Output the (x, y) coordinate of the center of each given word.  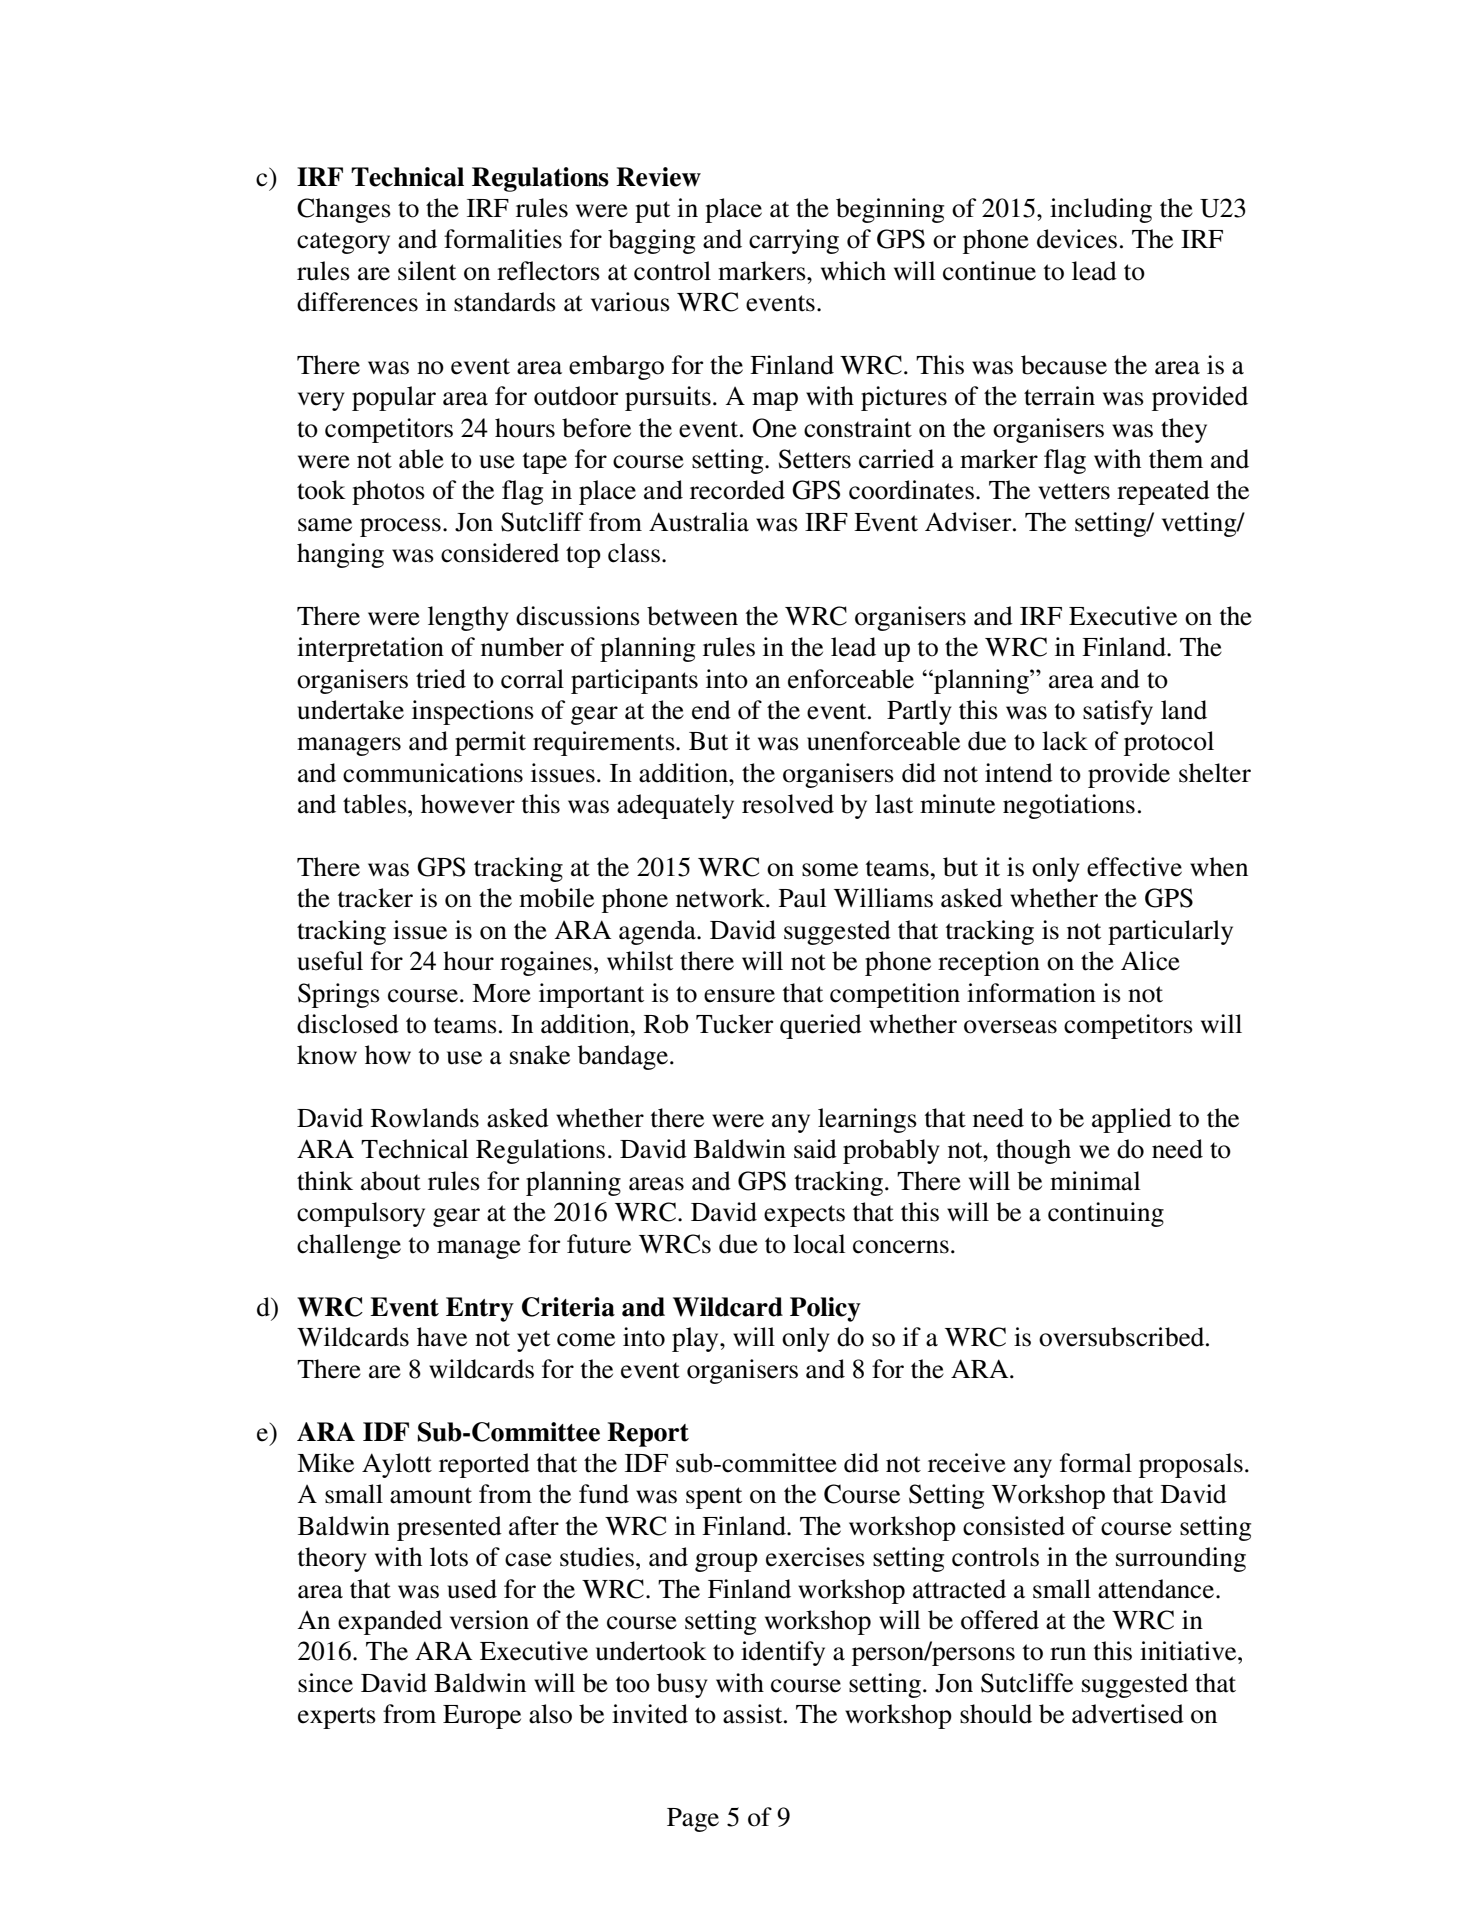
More (501, 993)
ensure (739, 996)
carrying (794, 241)
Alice (1150, 961)
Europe (482, 1717)
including (1101, 210)
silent (427, 271)
